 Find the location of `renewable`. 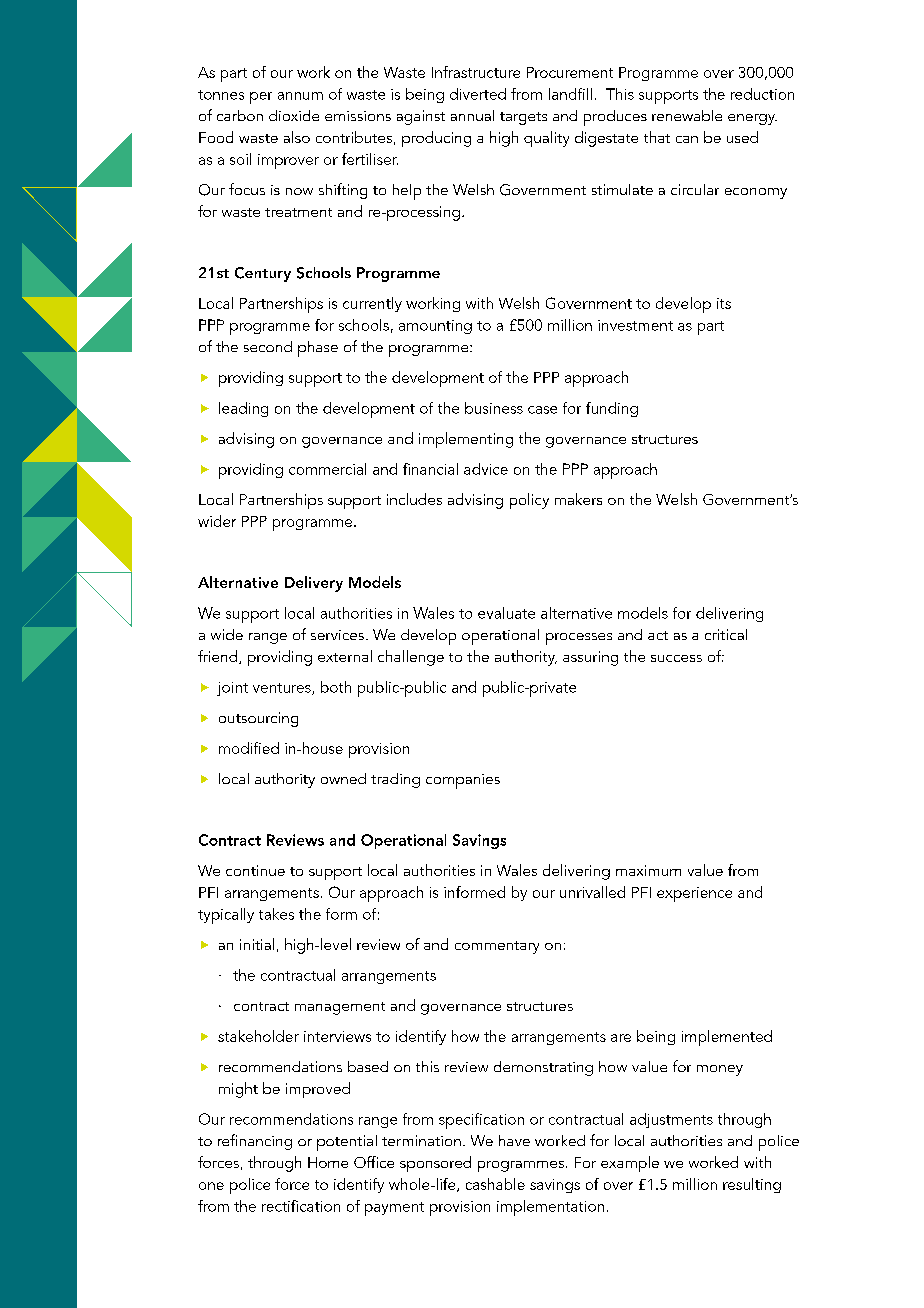

renewable is located at coordinates (687, 115).
